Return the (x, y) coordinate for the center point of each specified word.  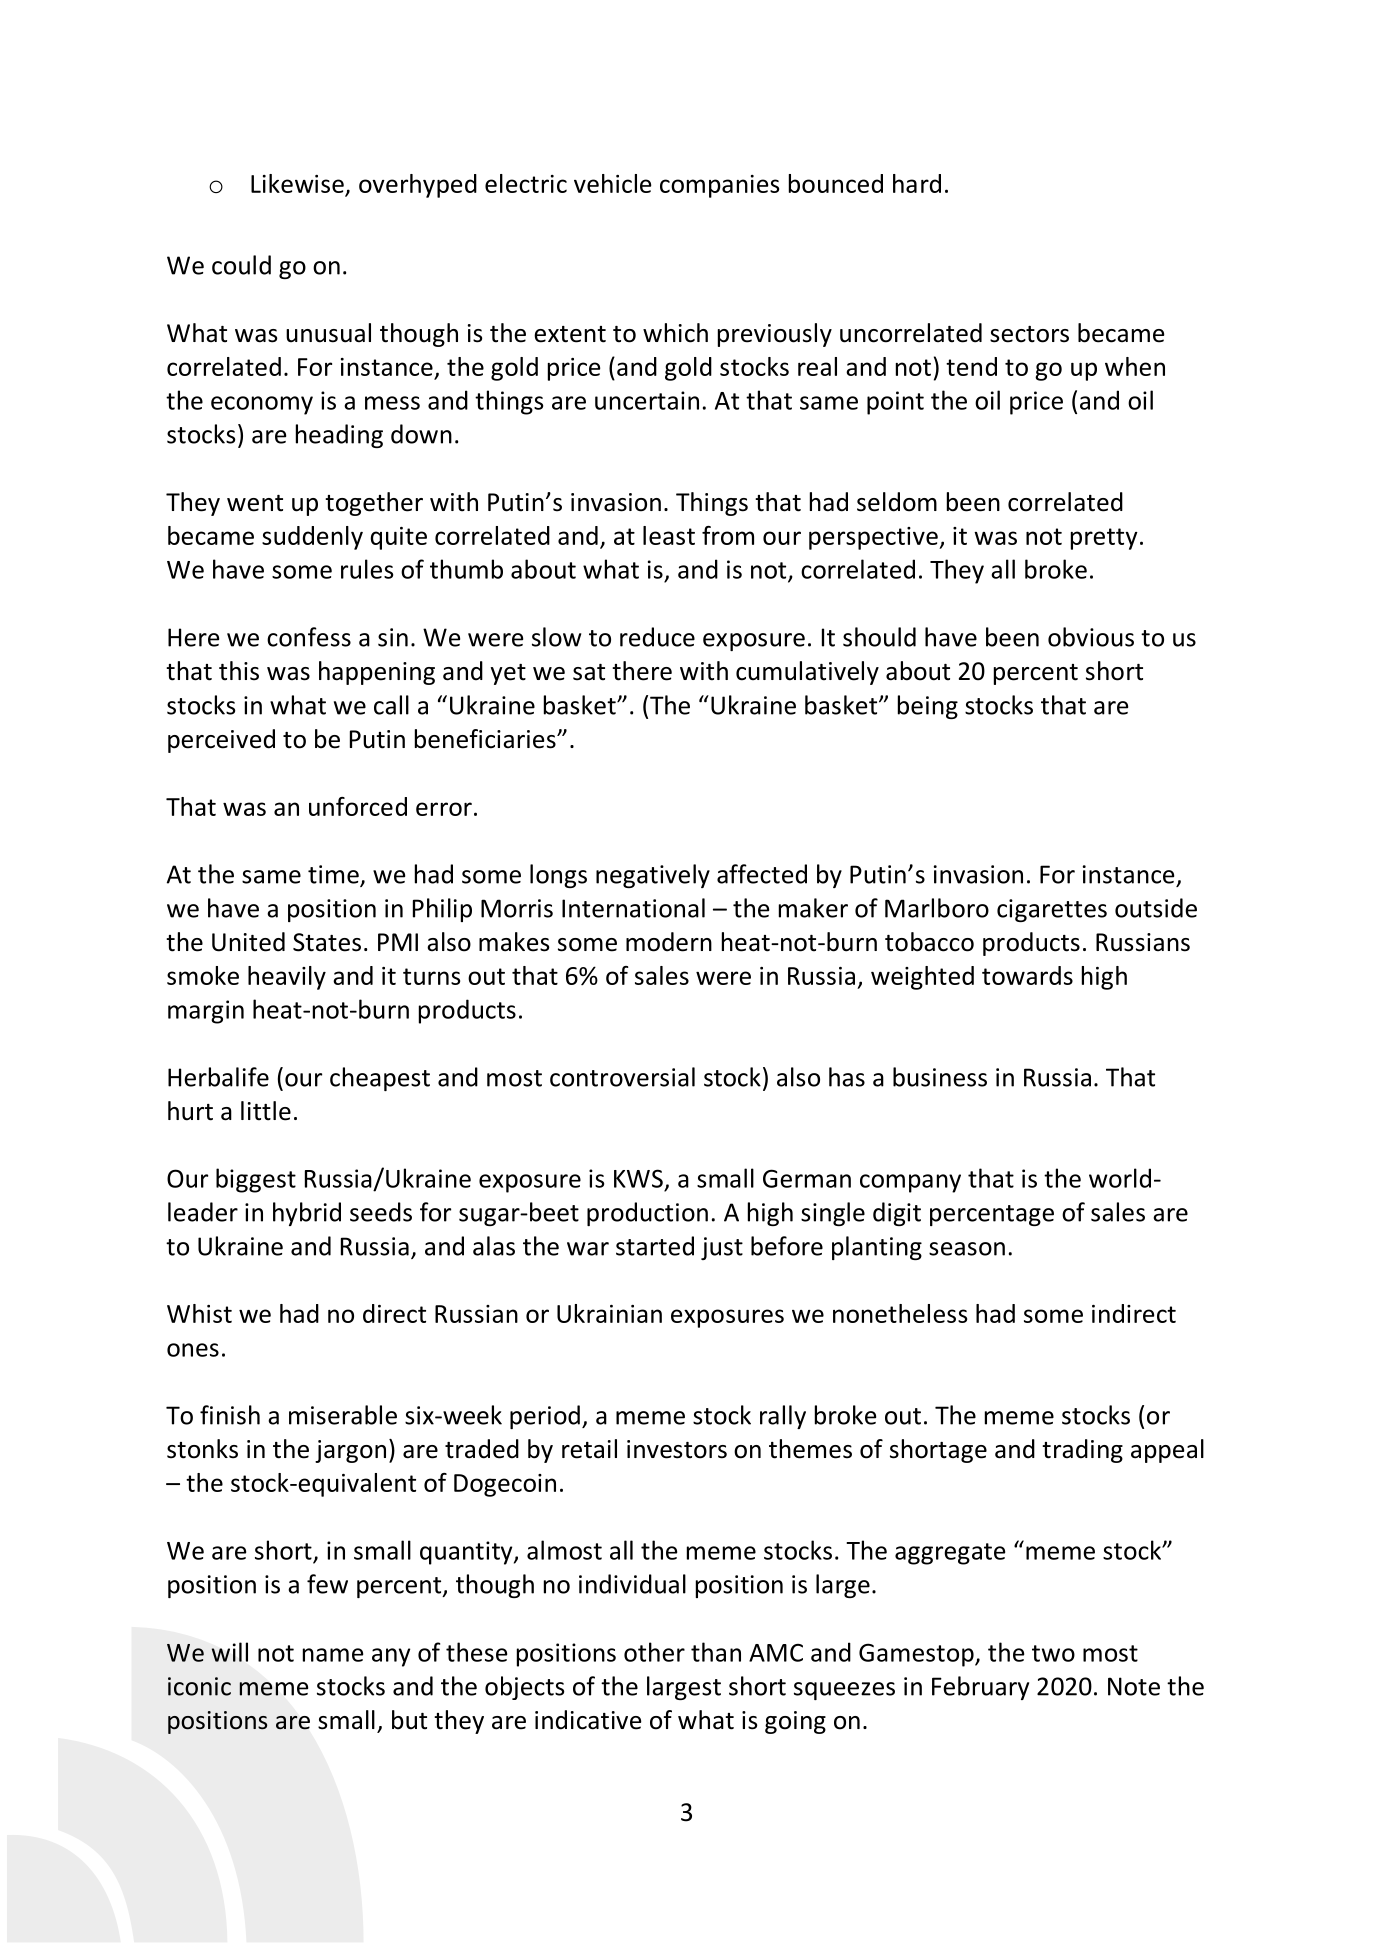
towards (1027, 975)
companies (719, 186)
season (967, 1249)
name (333, 1655)
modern (669, 942)
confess (309, 637)
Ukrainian (609, 1313)
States (327, 942)
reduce (657, 637)
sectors (1029, 334)
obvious (1091, 637)
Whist (199, 1313)
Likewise (298, 185)
